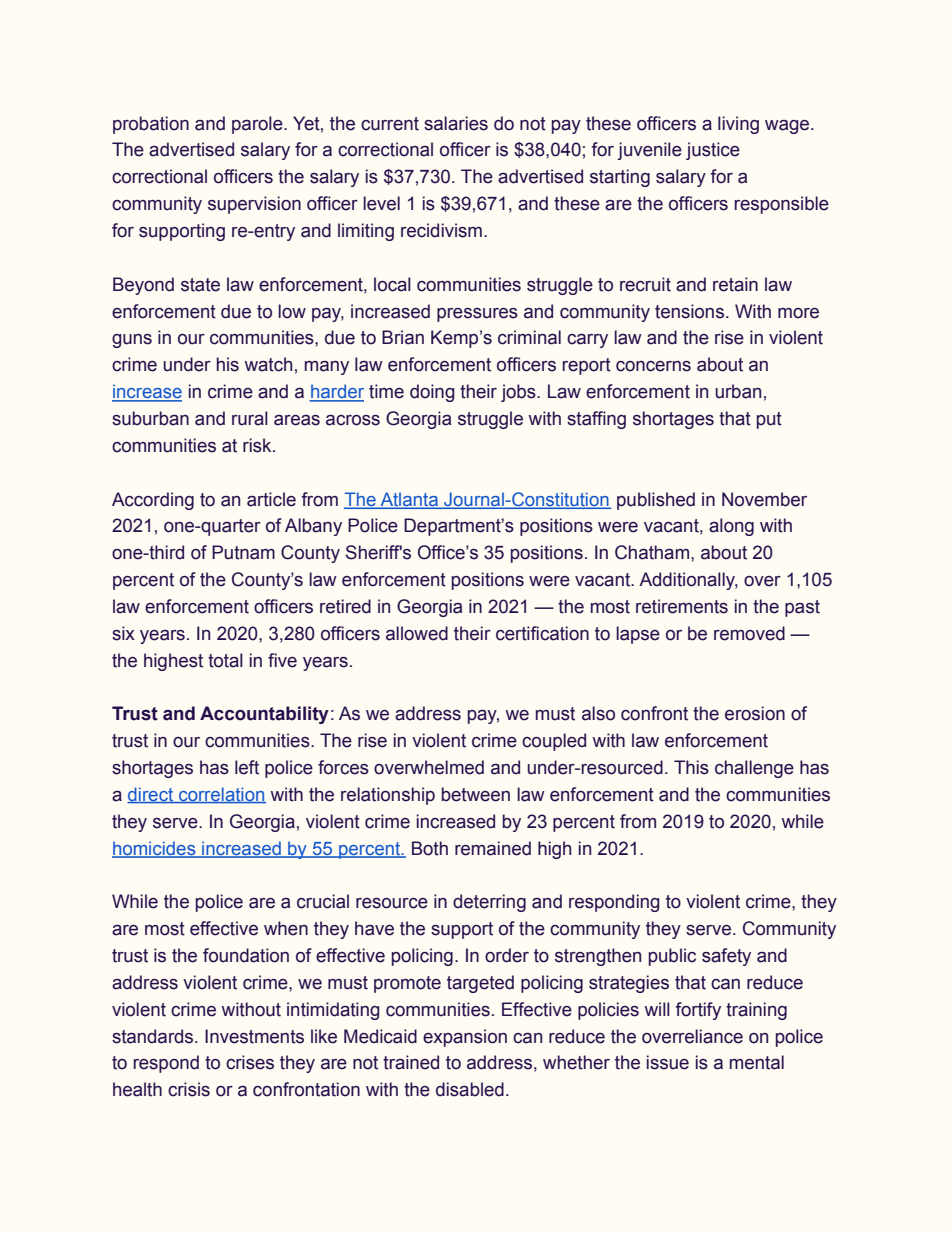 Image resolution: width=952 pixels, height=1233 pixels. I want to click on salaries, so click(456, 123).
